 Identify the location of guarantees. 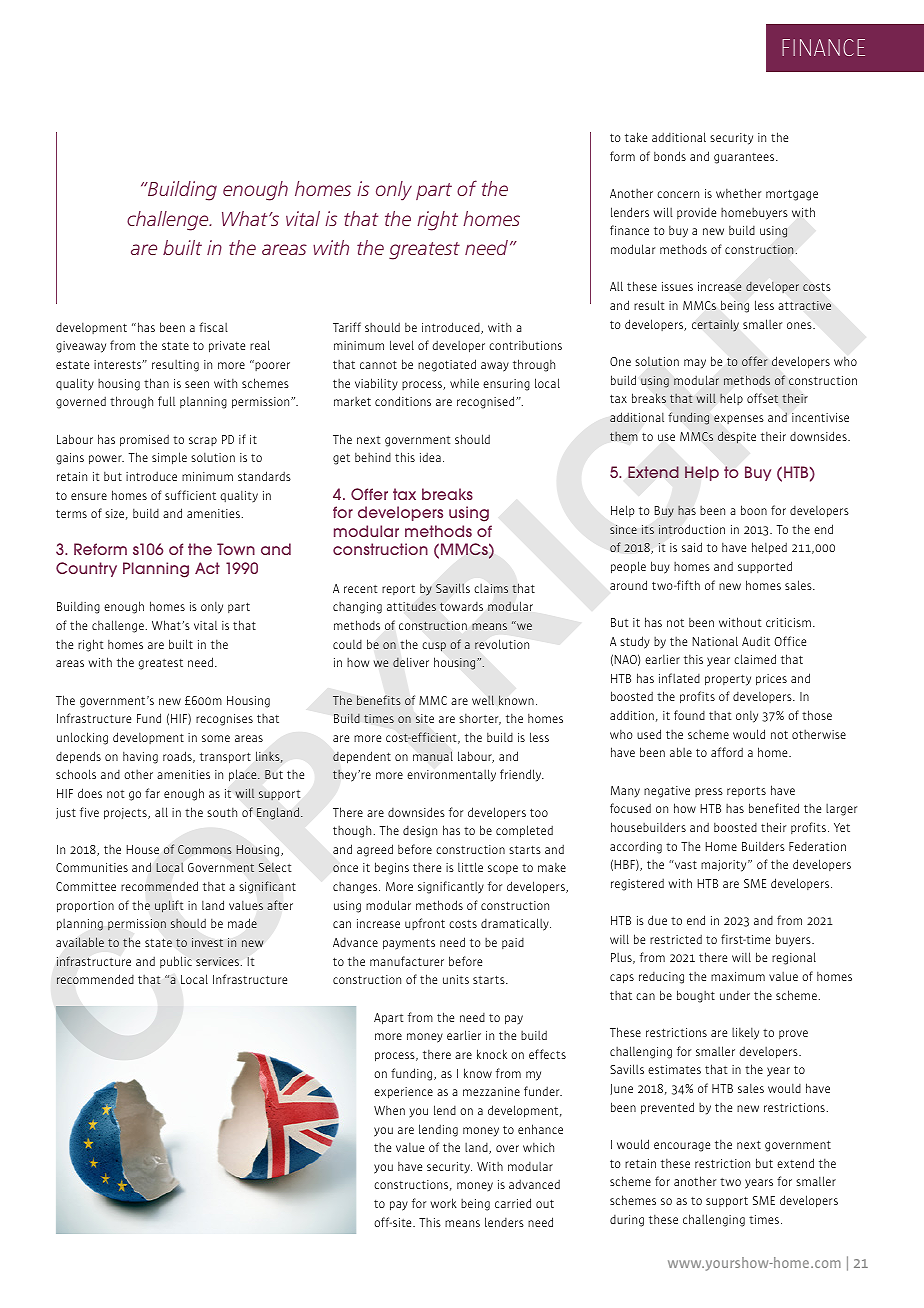
(745, 158).
